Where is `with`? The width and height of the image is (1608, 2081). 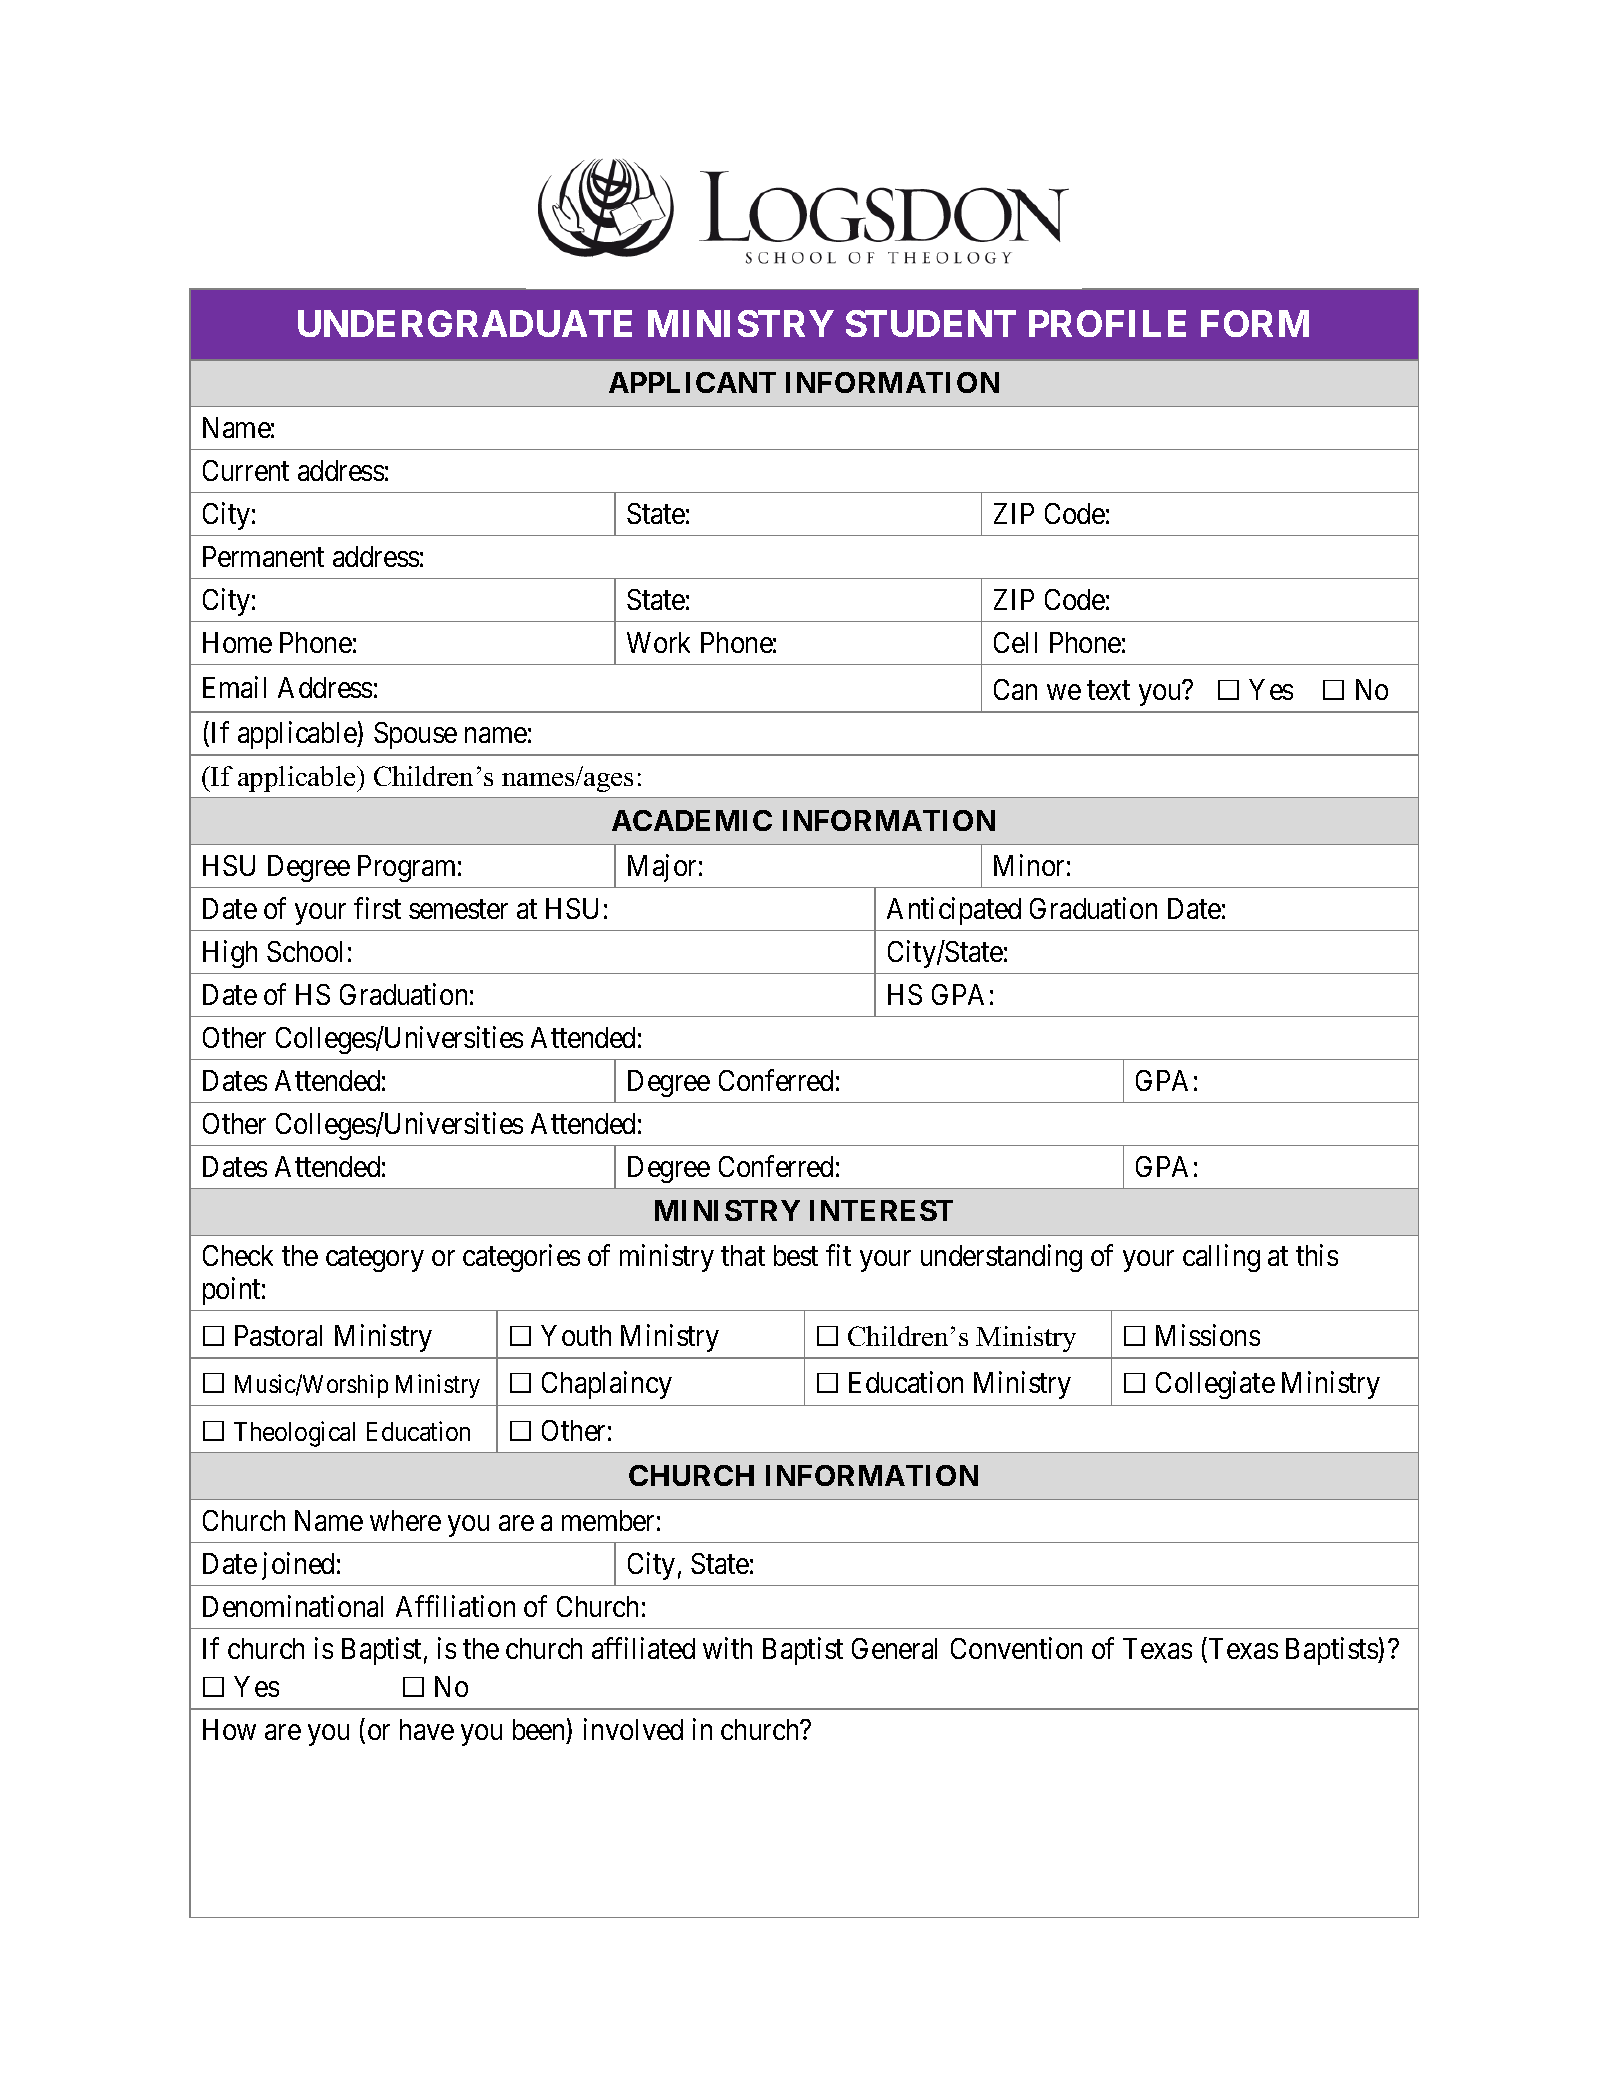
with is located at coordinates (727, 1648).
